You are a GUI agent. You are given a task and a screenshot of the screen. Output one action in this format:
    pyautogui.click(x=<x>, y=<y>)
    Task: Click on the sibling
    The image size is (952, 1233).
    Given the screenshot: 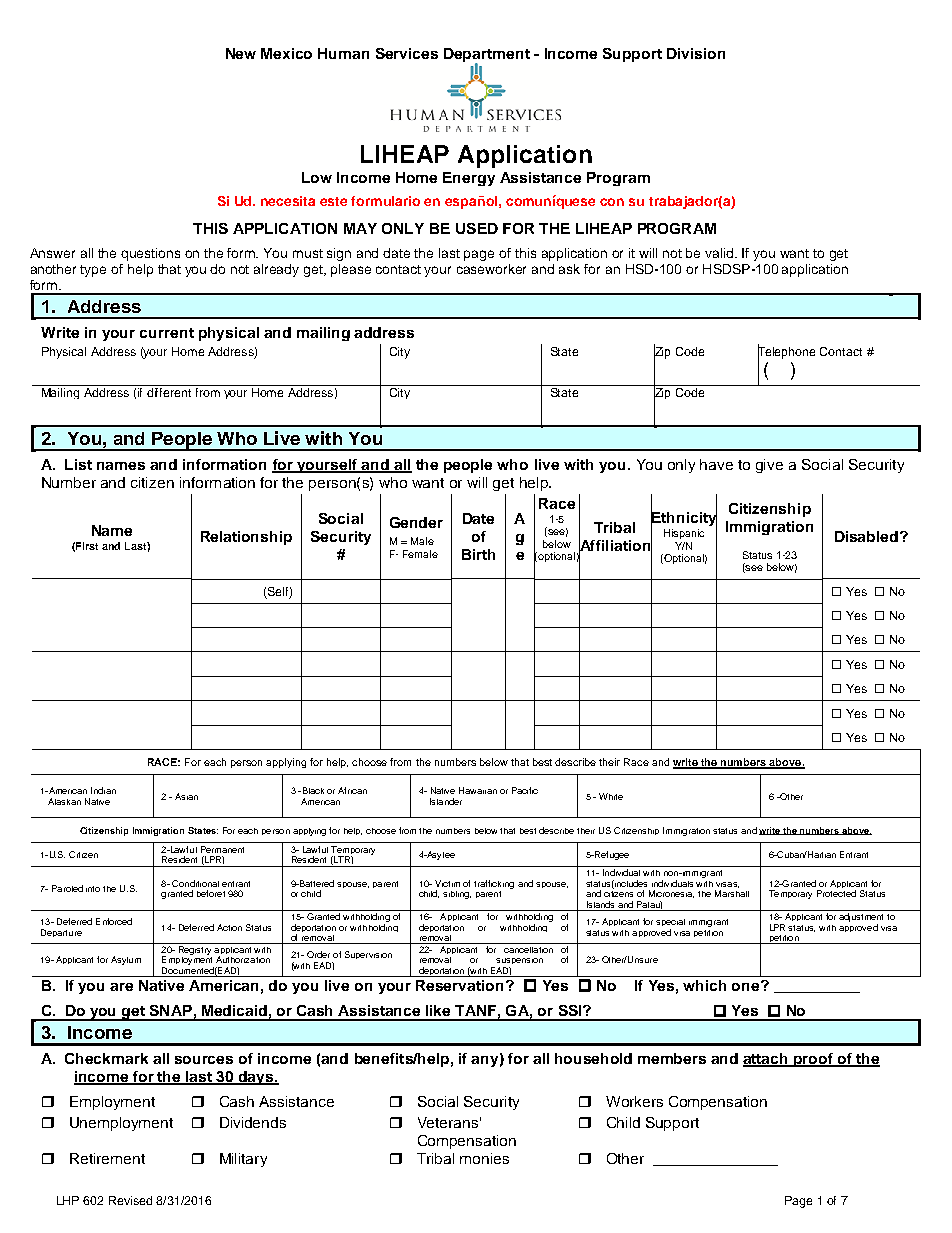 What is the action you would take?
    pyautogui.click(x=457, y=895)
